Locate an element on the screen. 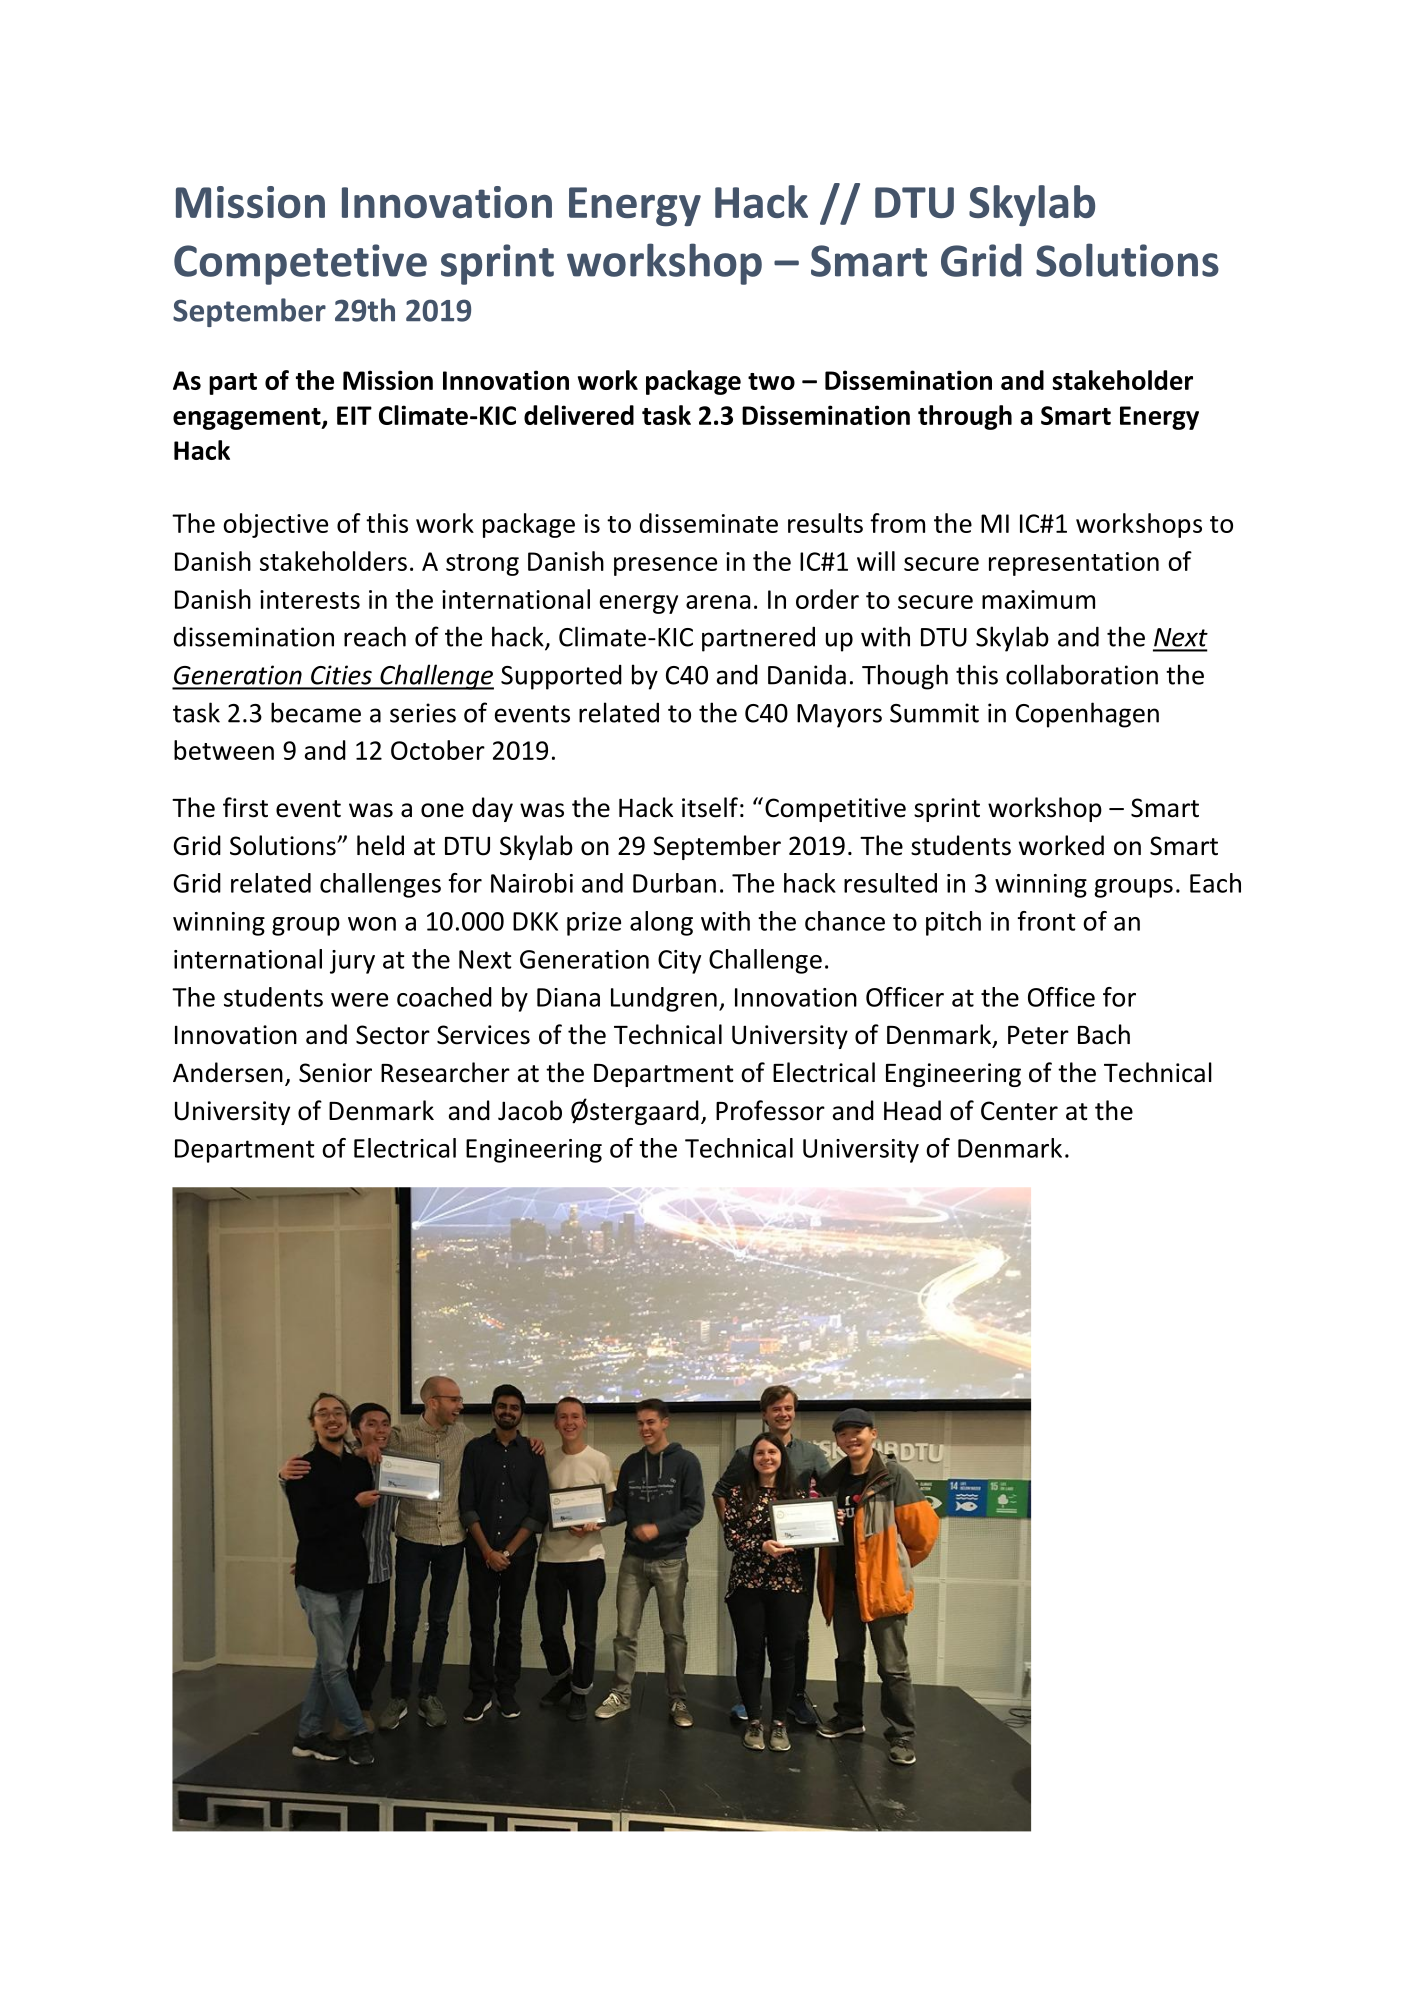 This screenshot has height=2016, width=1426. Summit is located at coordinates (934, 713).
